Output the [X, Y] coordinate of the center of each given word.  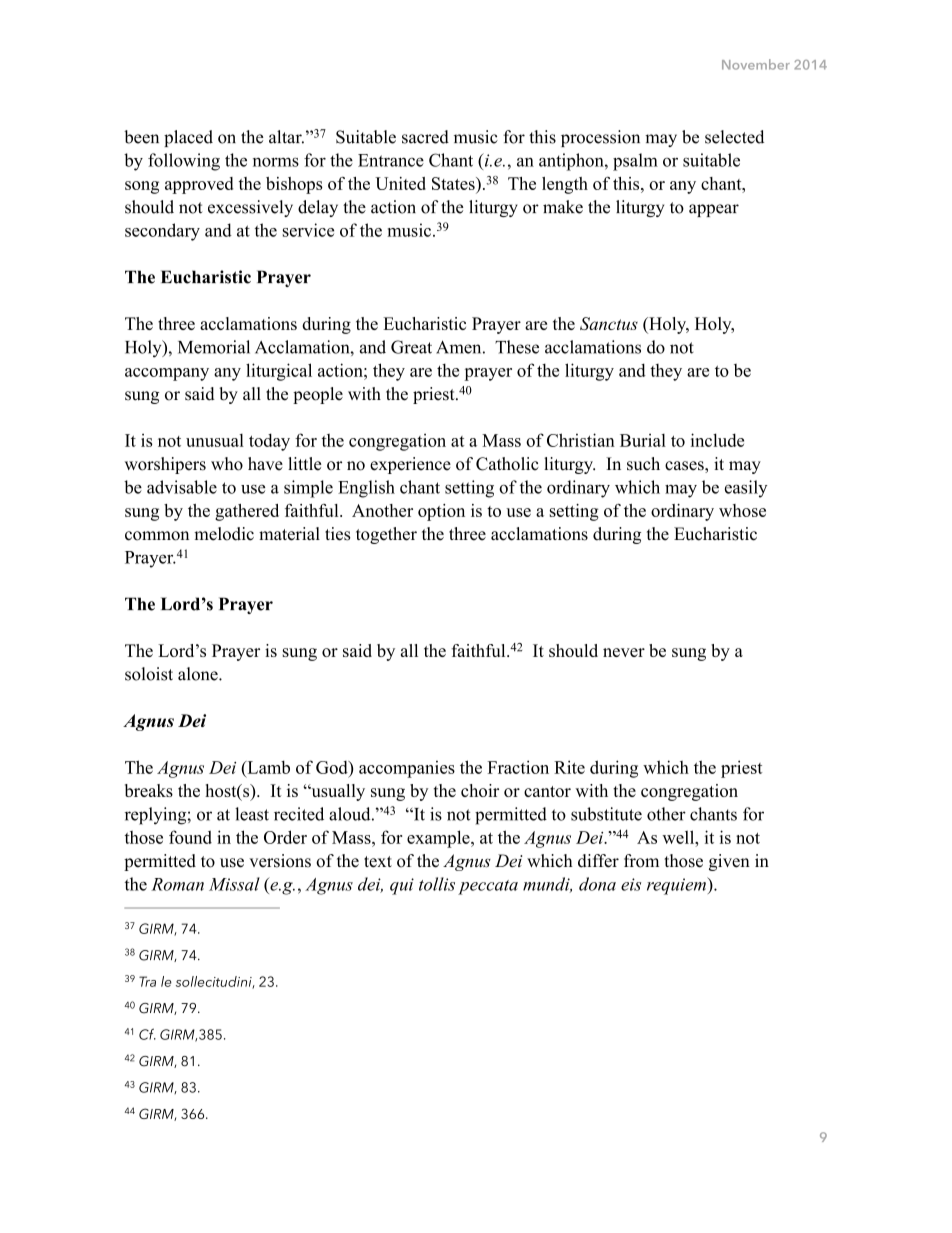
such [643, 464]
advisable [182, 487]
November [756, 64]
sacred [425, 137]
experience [410, 465]
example [439, 839]
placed [188, 138]
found [190, 837]
